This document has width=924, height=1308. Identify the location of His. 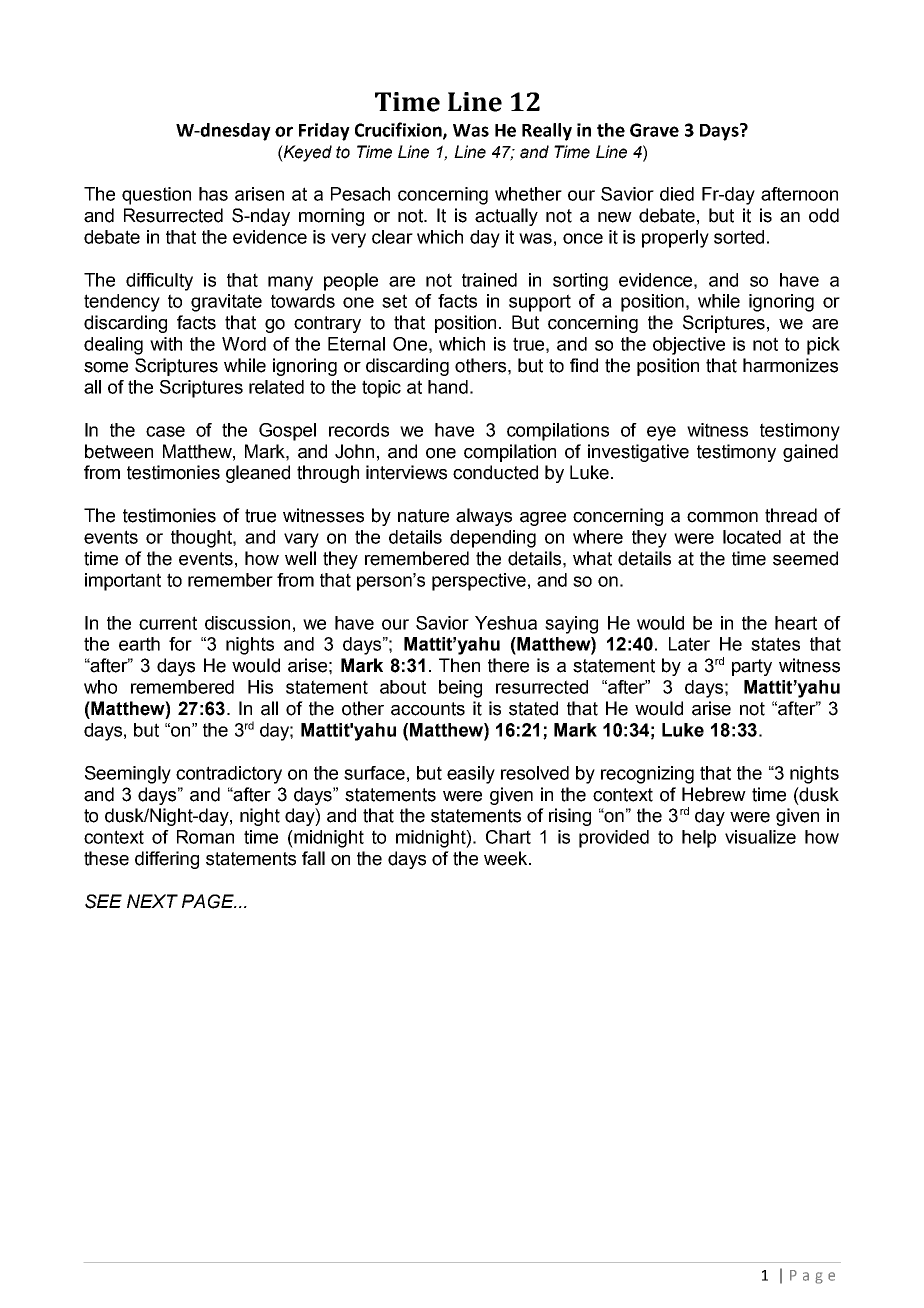
(260, 687).
